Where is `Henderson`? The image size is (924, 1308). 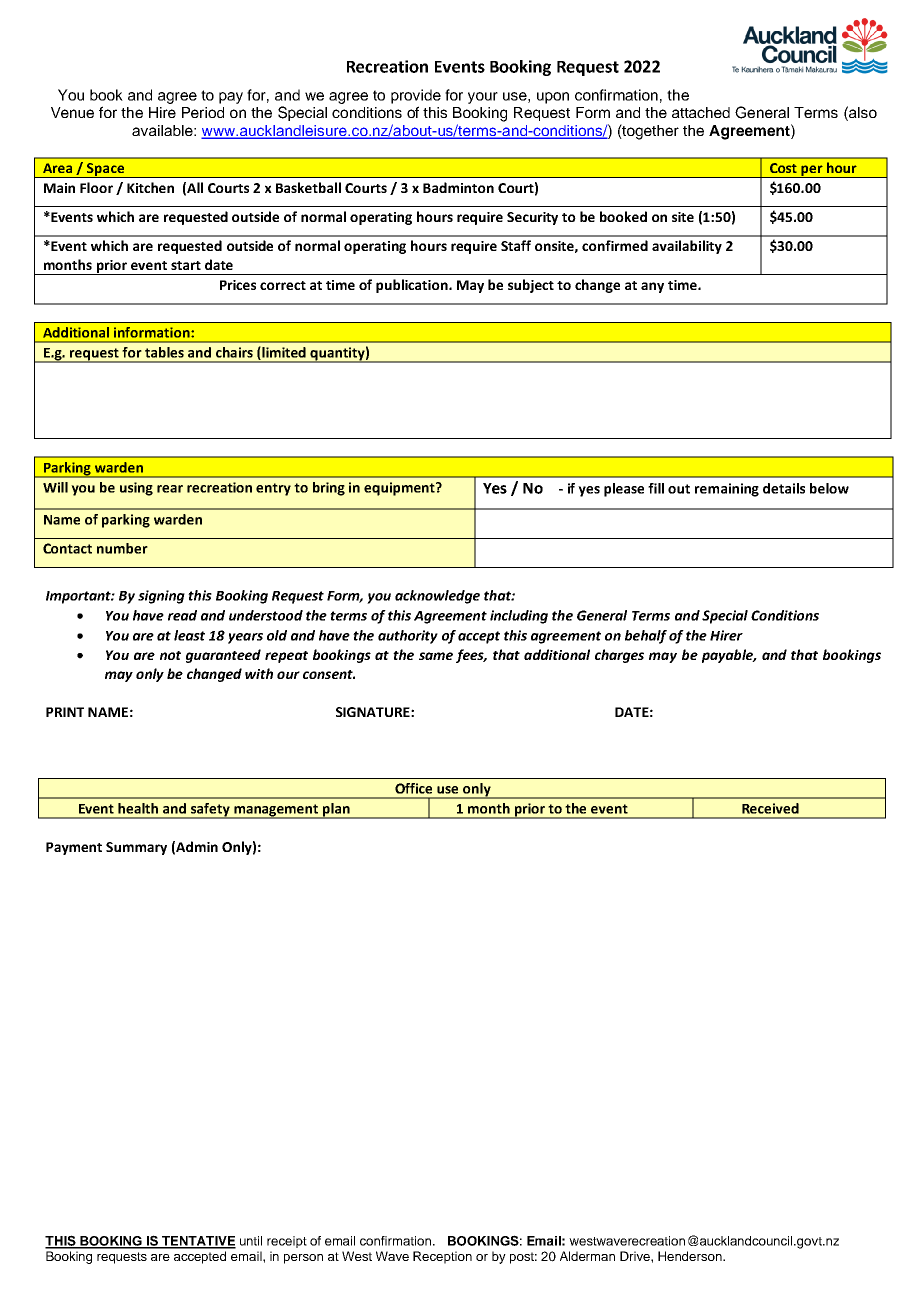 Henderson is located at coordinates (691, 1256).
